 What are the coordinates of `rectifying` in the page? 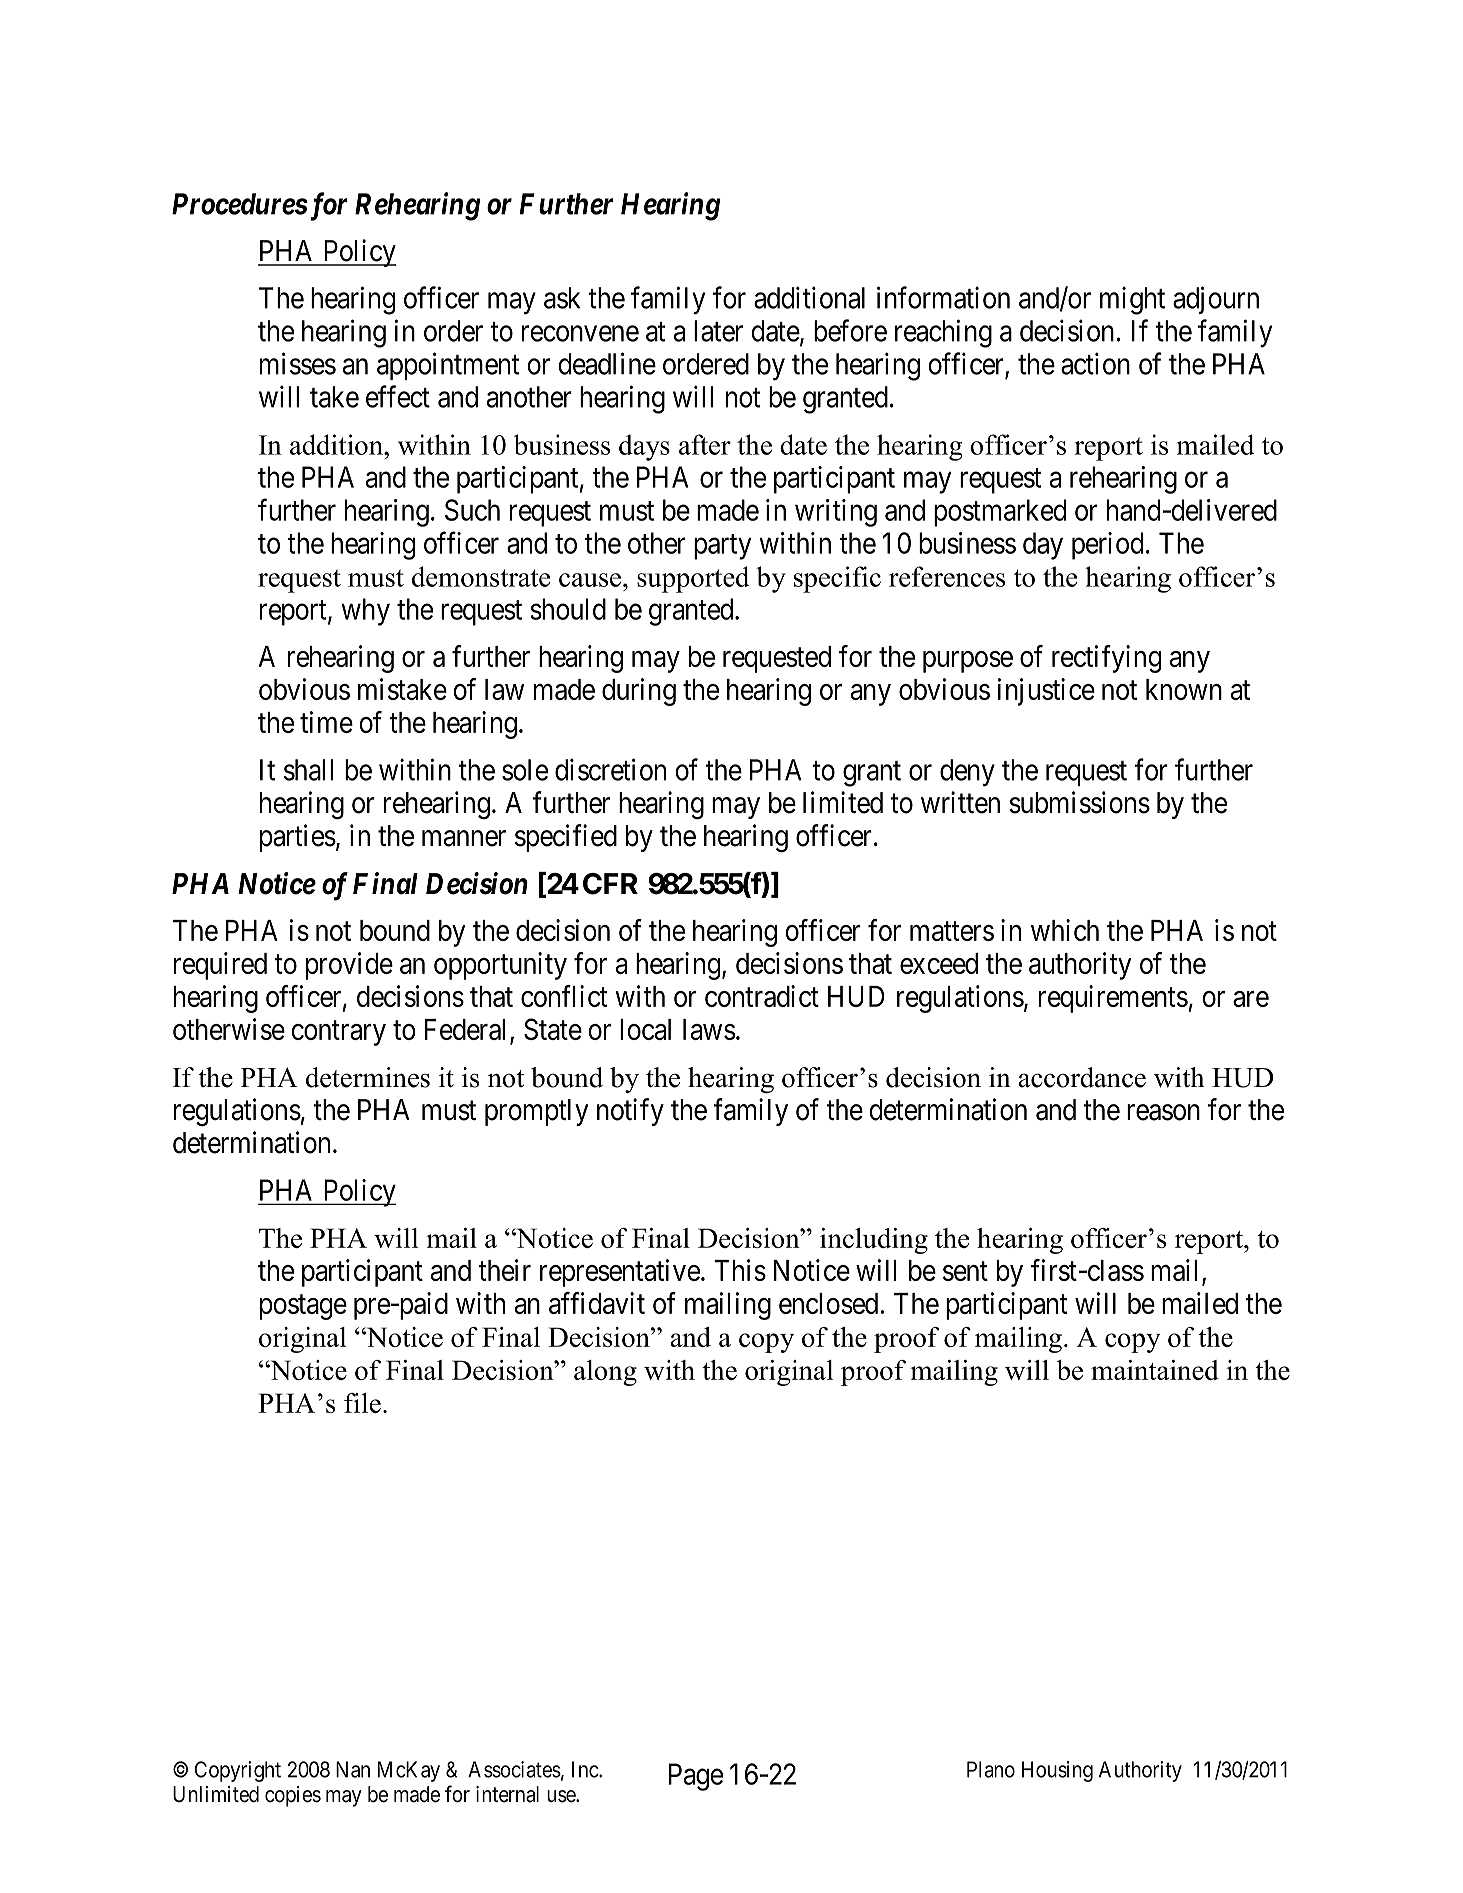 It's located at (1106, 659).
